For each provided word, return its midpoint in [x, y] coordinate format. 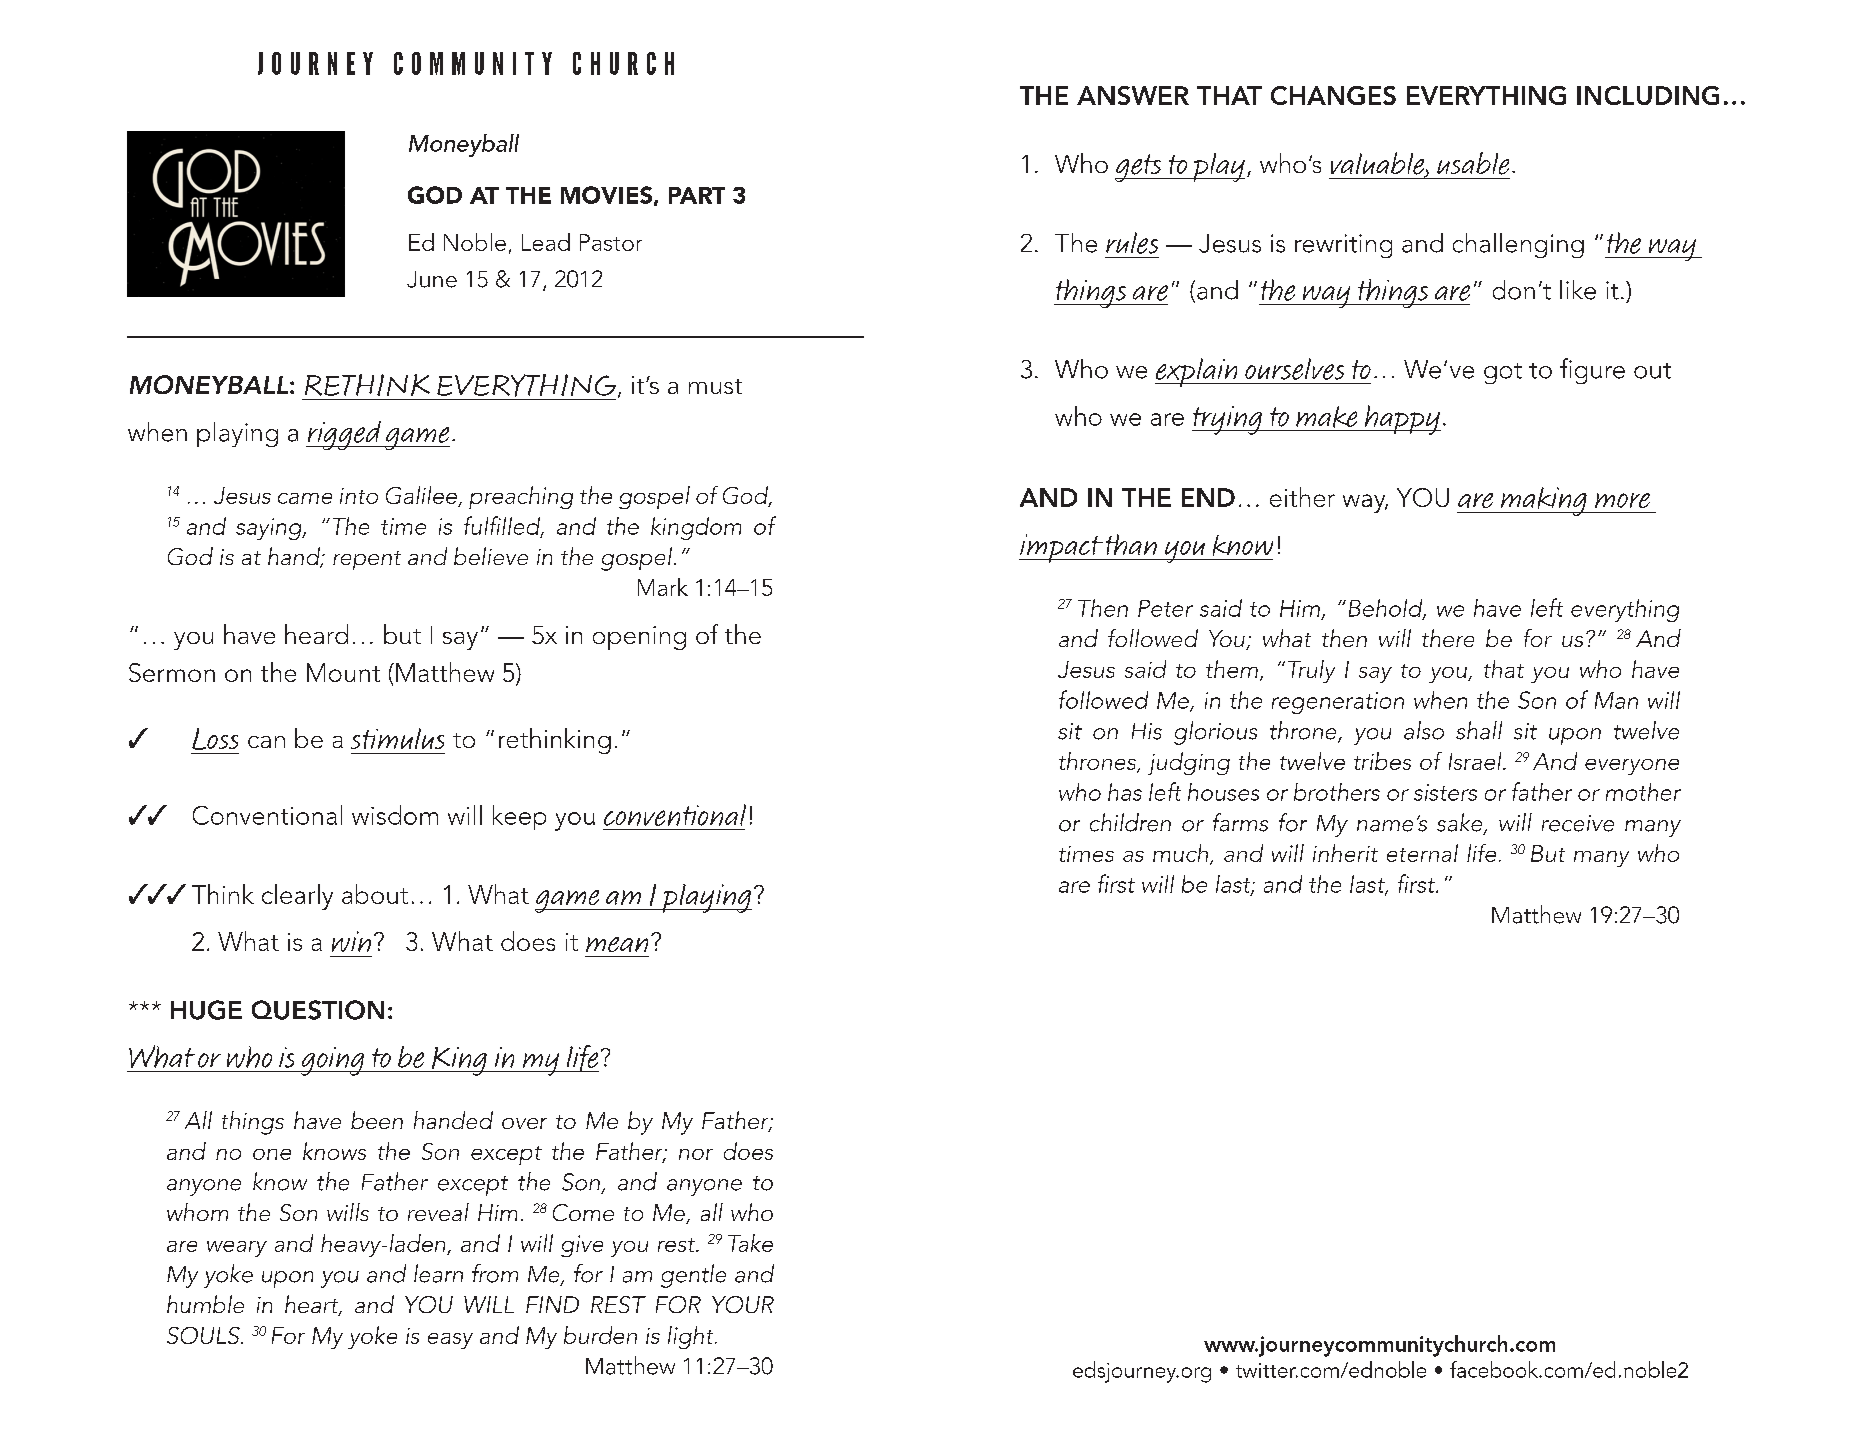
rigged [344, 435]
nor [696, 1154]
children [1130, 822]
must [715, 386]
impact [1061, 548]
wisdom [395, 815]
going [332, 1061]
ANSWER [1133, 95]
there [1448, 638]
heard [316, 634]
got [1503, 373]
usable [1473, 163]
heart [313, 1305]
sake [1461, 823]
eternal [1422, 853]
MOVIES [606, 195]
